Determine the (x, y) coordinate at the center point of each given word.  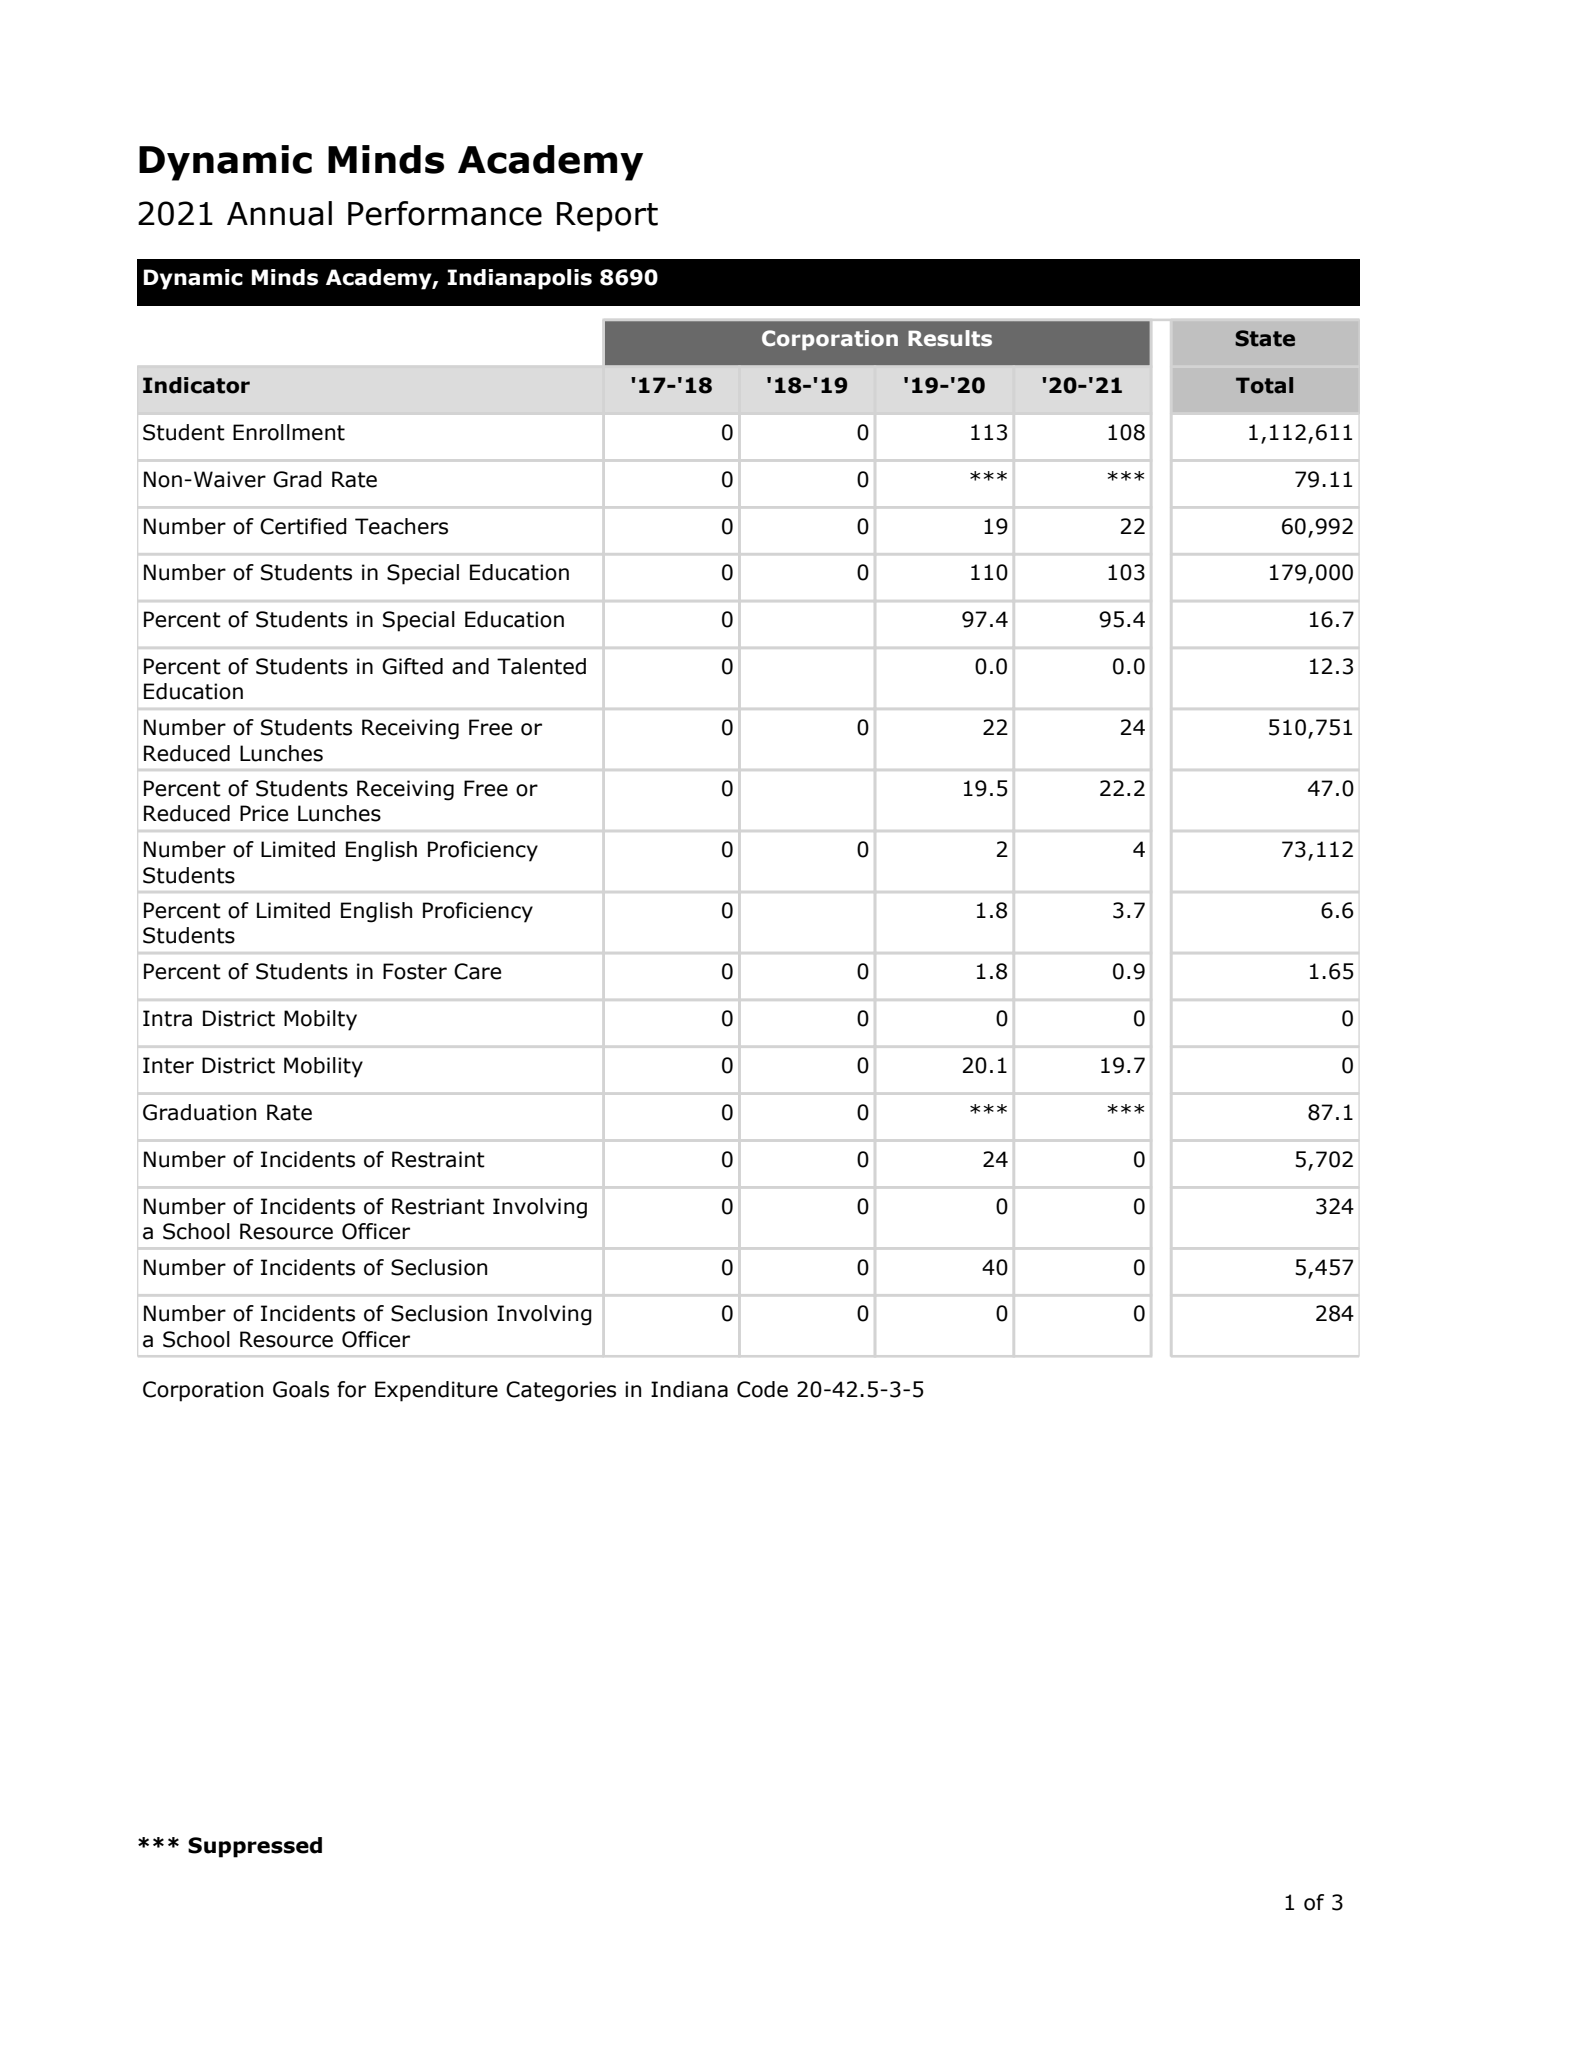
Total (1264, 385)
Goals (301, 1389)
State (1265, 338)
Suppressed (255, 1847)
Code (762, 1389)
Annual (279, 213)
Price (264, 813)
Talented (541, 666)
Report (607, 217)
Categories (561, 1391)
